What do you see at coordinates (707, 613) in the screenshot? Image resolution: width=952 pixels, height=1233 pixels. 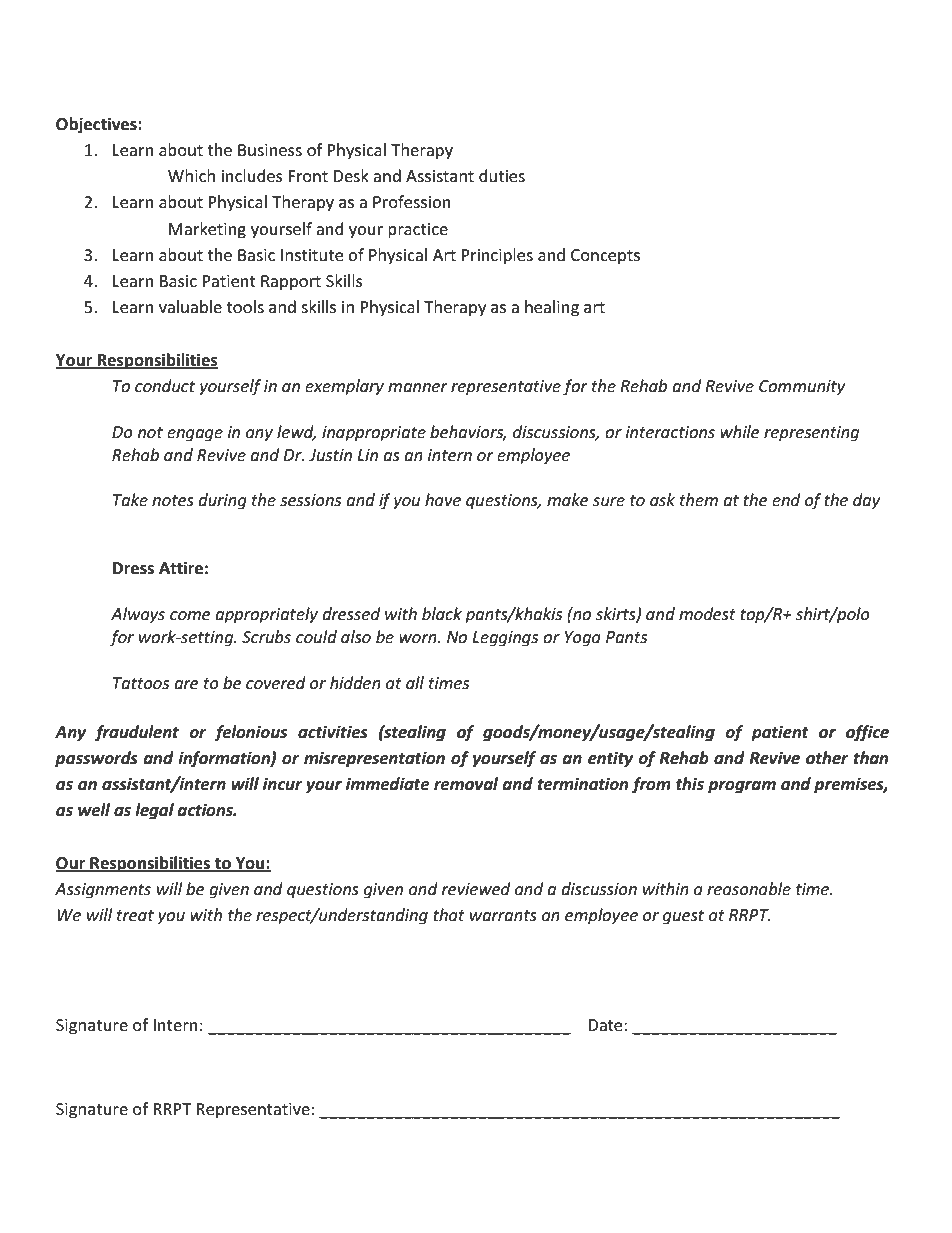 I see `modest` at bounding box center [707, 613].
